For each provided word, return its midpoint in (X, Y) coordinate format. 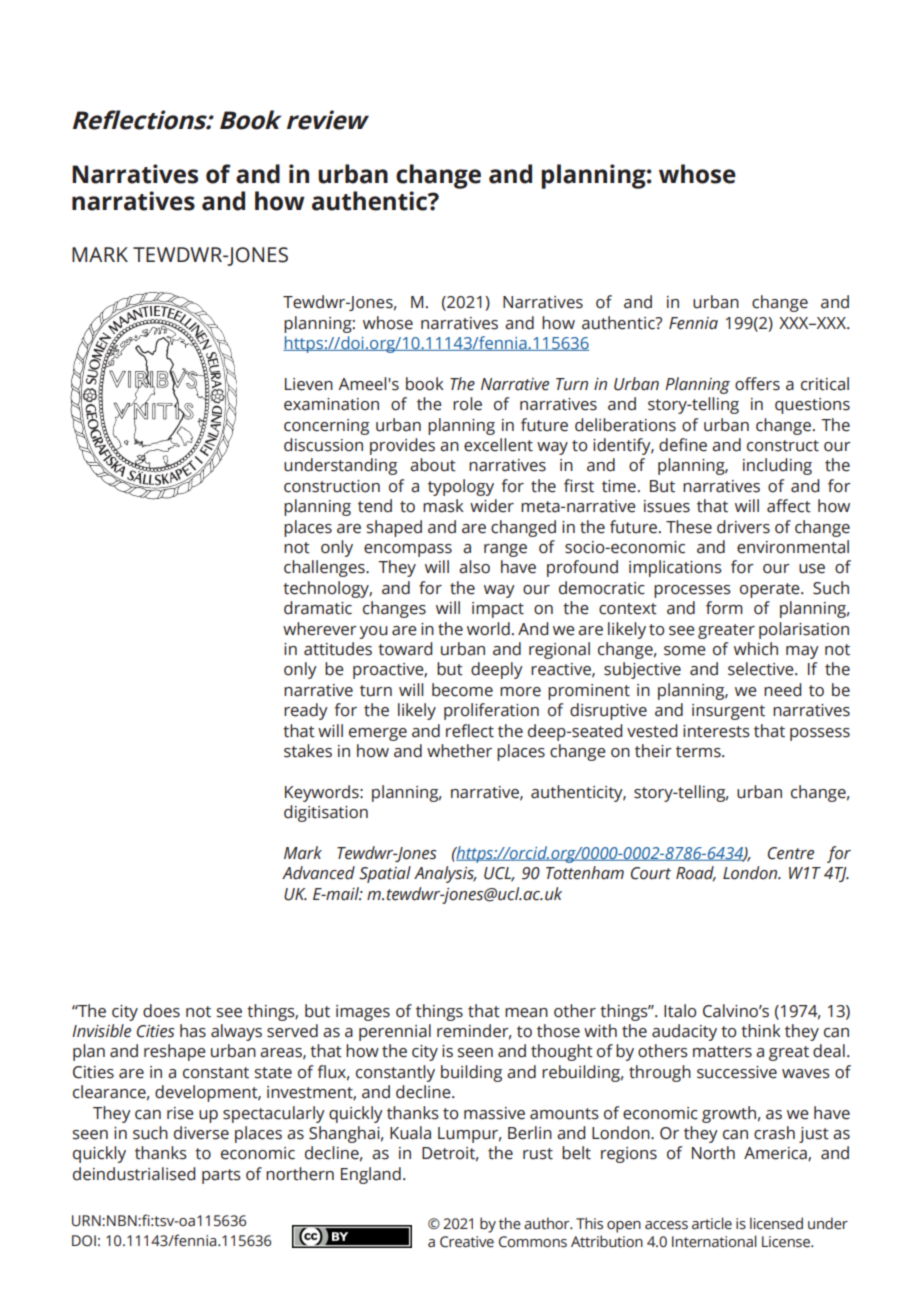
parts (221, 1176)
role (467, 404)
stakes (308, 751)
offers (757, 384)
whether (459, 751)
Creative (467, 1242)
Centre (791, 853)
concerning (326, 427)
